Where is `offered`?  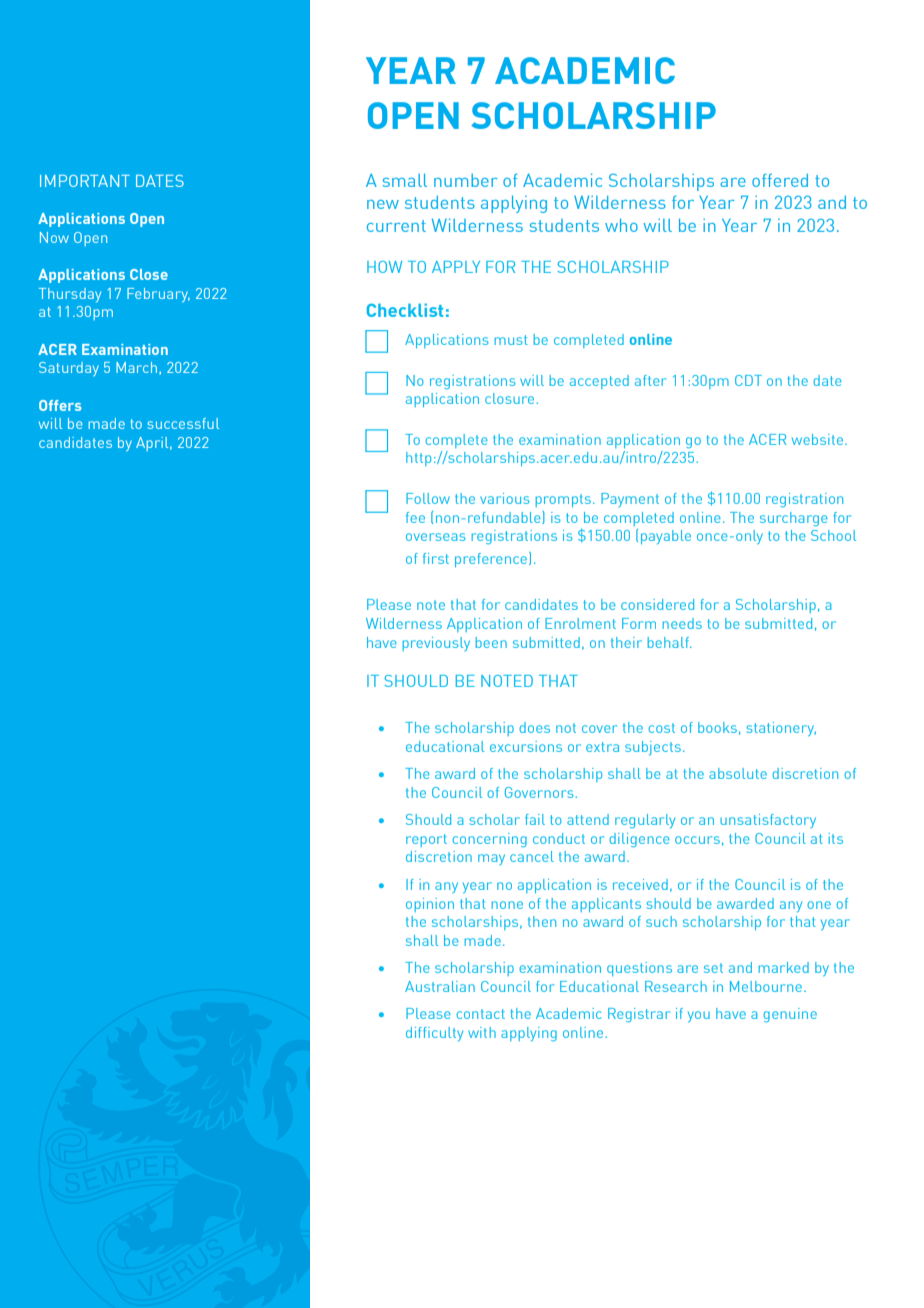
offered is located at coordinates (780, 180).
